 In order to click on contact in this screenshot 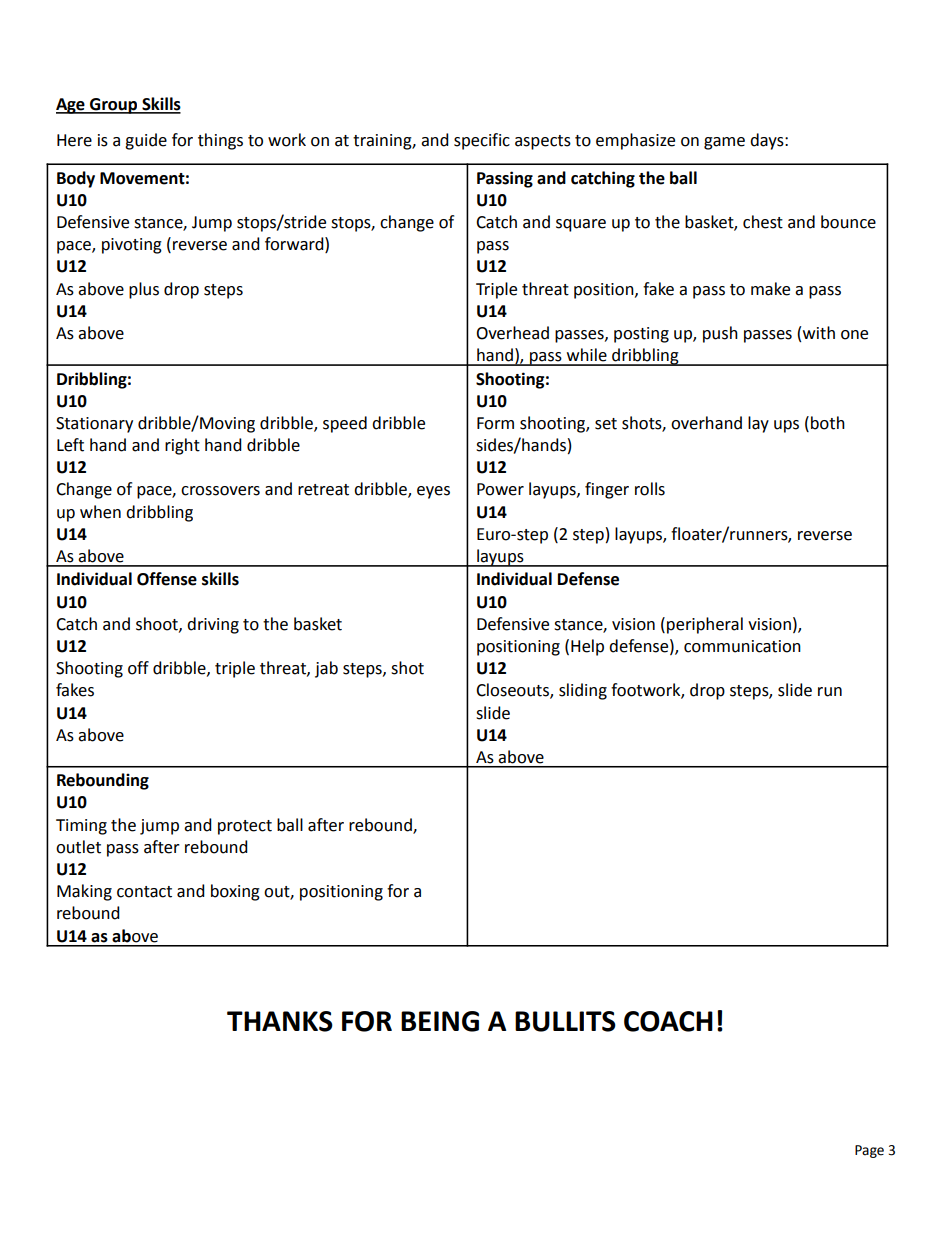, I will do `click(144, 892)`.
